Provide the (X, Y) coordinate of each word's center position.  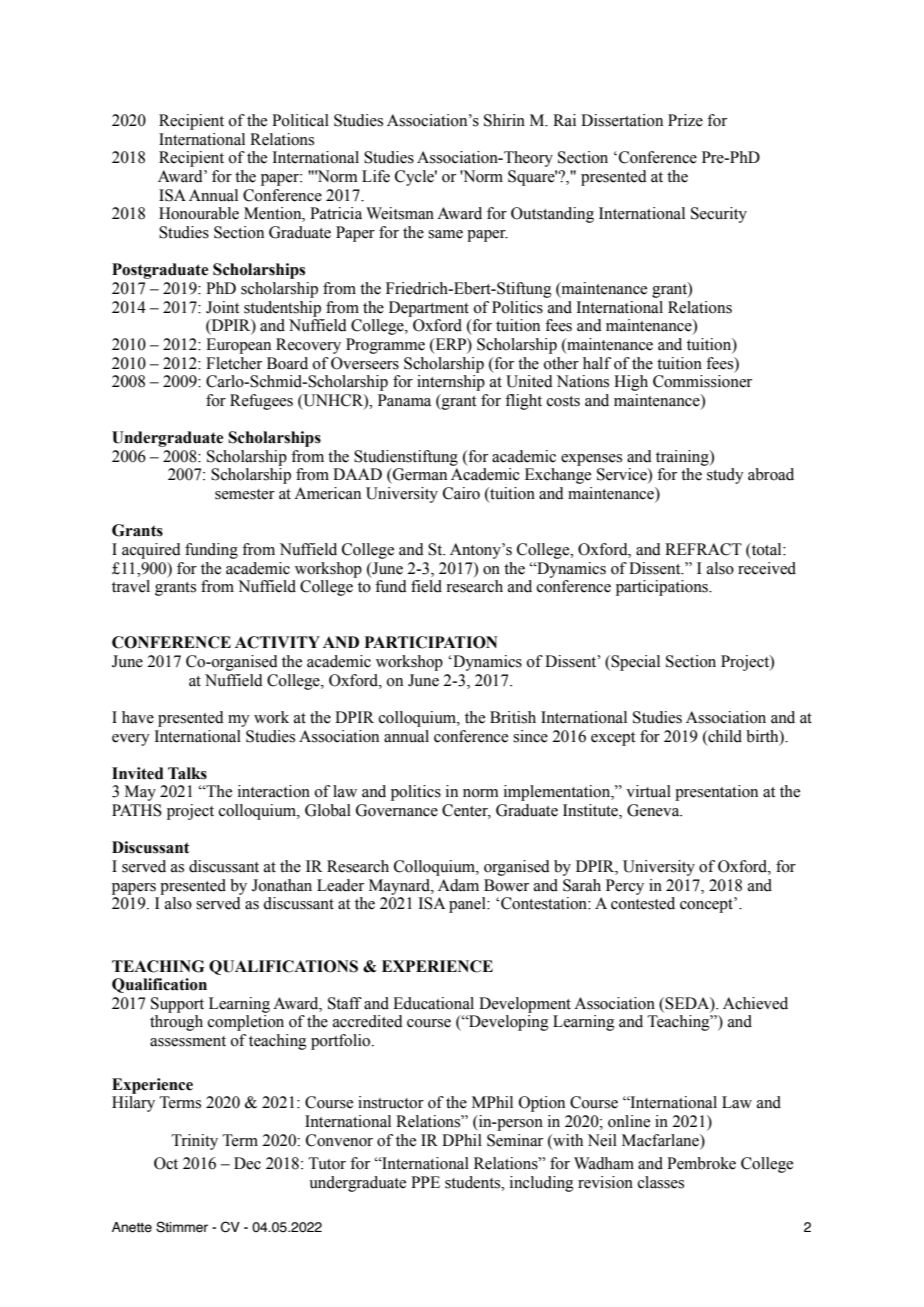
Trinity (194, 1142)
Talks (187, 773)
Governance (397, 810)
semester (245, 494)
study (725, 476)
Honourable (199, 213)
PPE (425, 1182)
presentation (716, 793)
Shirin (504, 120)
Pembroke (701, 1163)
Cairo (461, 493)
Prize (685, 120)
